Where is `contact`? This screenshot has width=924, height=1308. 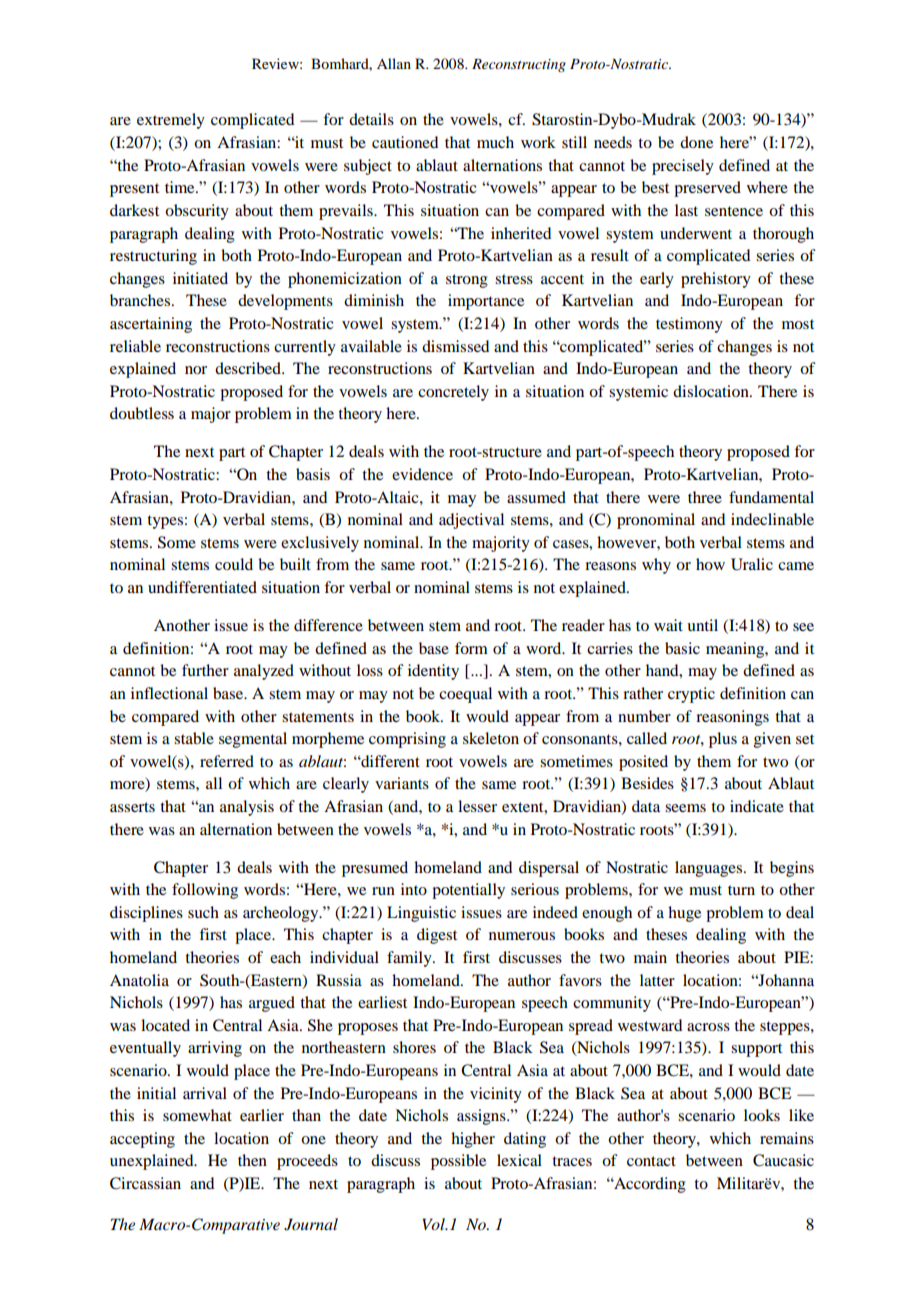 contact is located at coordinates (651, 1161).
